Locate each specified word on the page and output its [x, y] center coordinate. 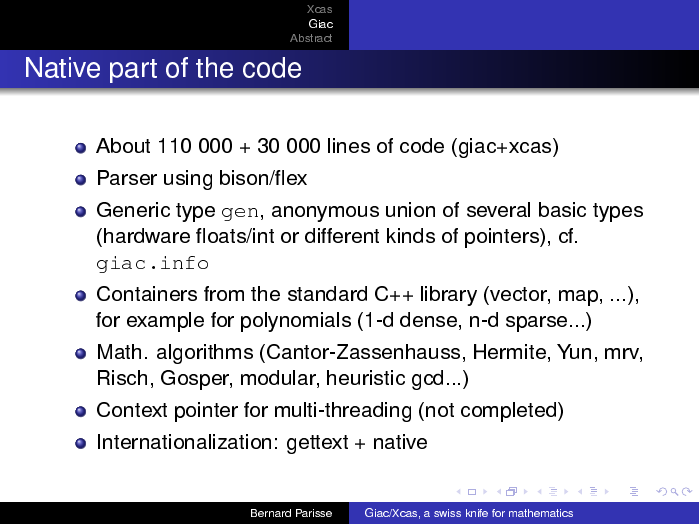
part [133, 71]
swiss [447, 513]
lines [349, 145]
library [449, 296]
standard [327, 293]
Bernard [271, 513]
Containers [147, 293]
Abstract [311, 38]
